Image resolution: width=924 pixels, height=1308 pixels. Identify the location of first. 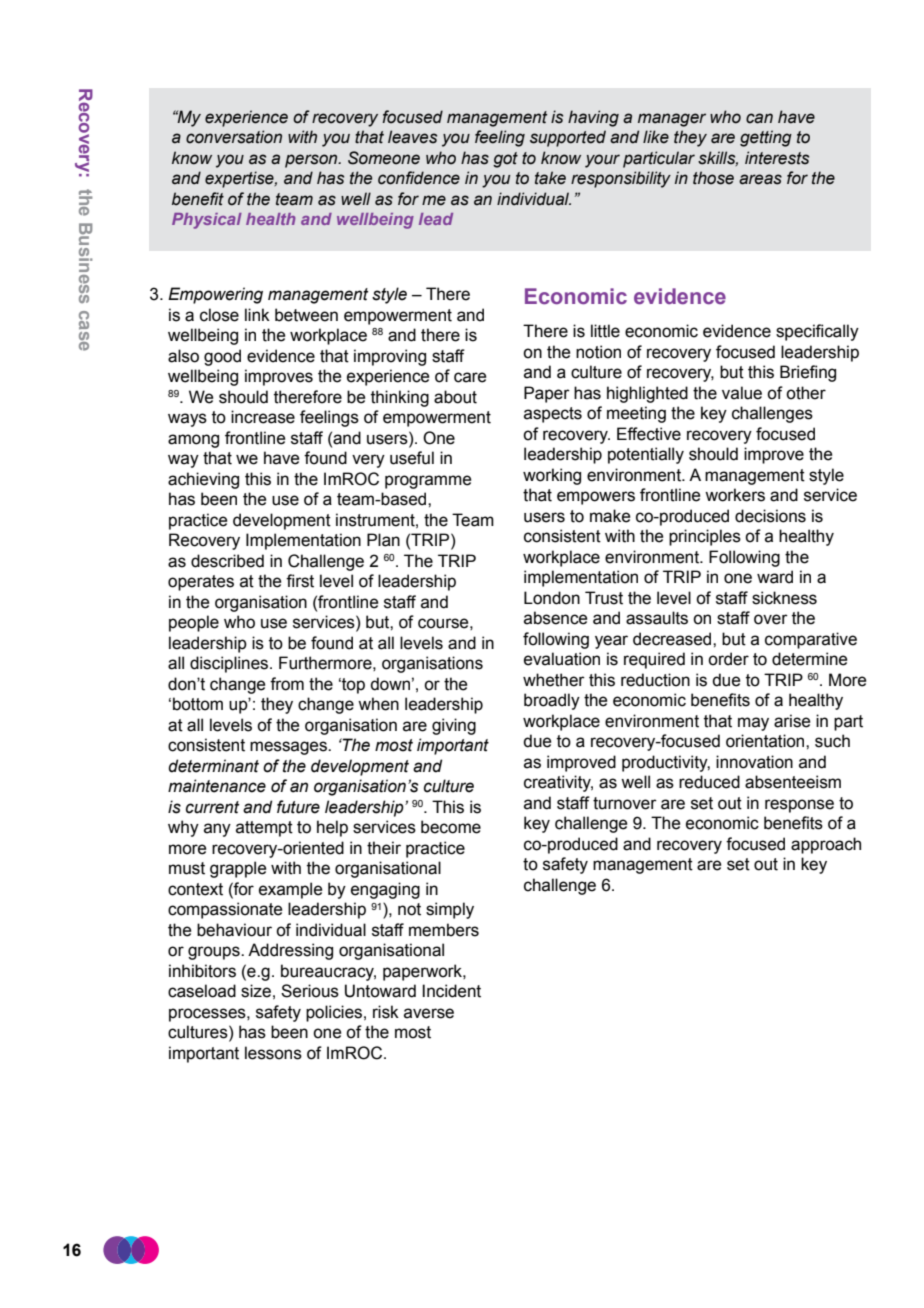
(300, 581).
